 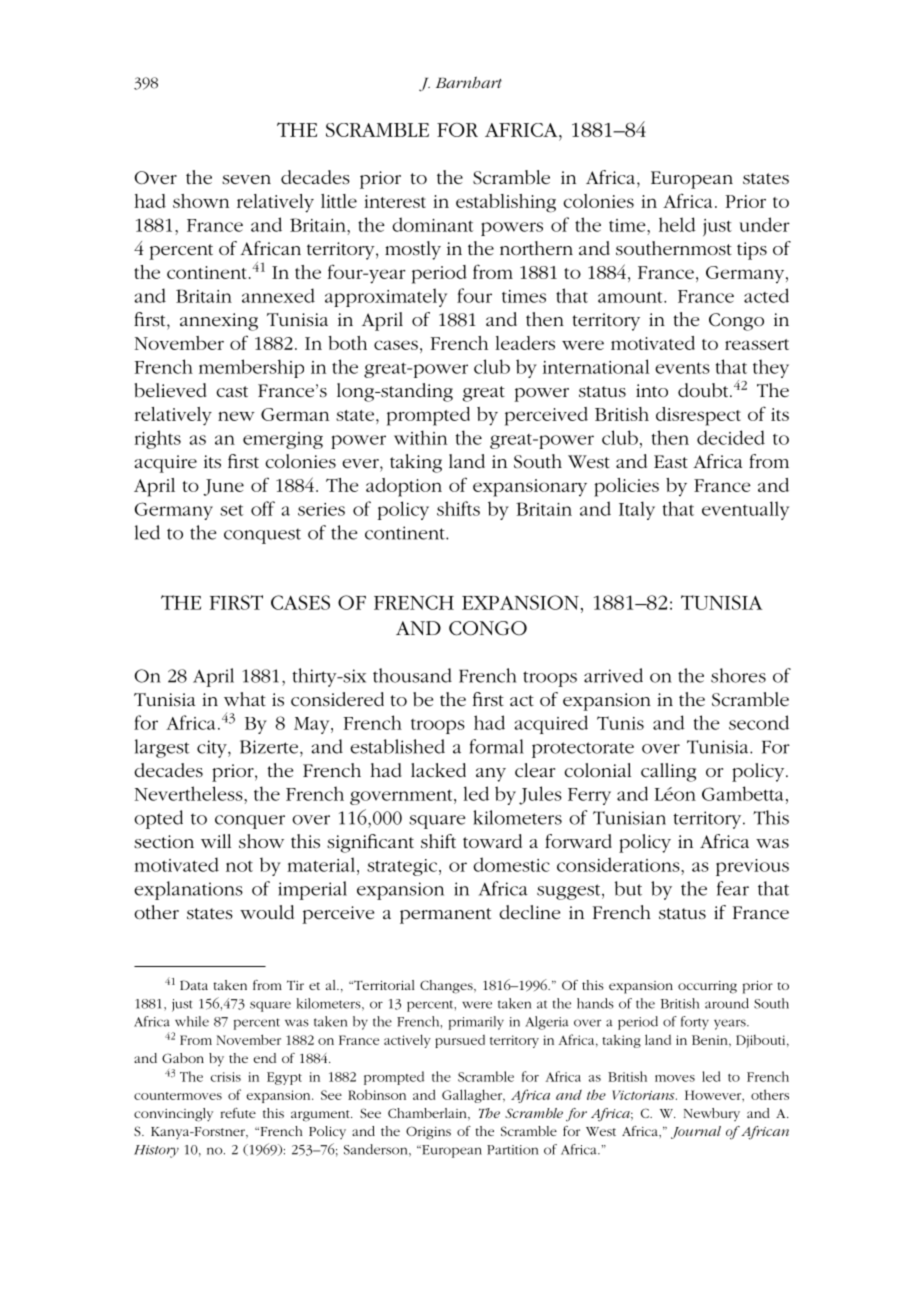 I want to click on conquer, so click(x=250, y=822).
